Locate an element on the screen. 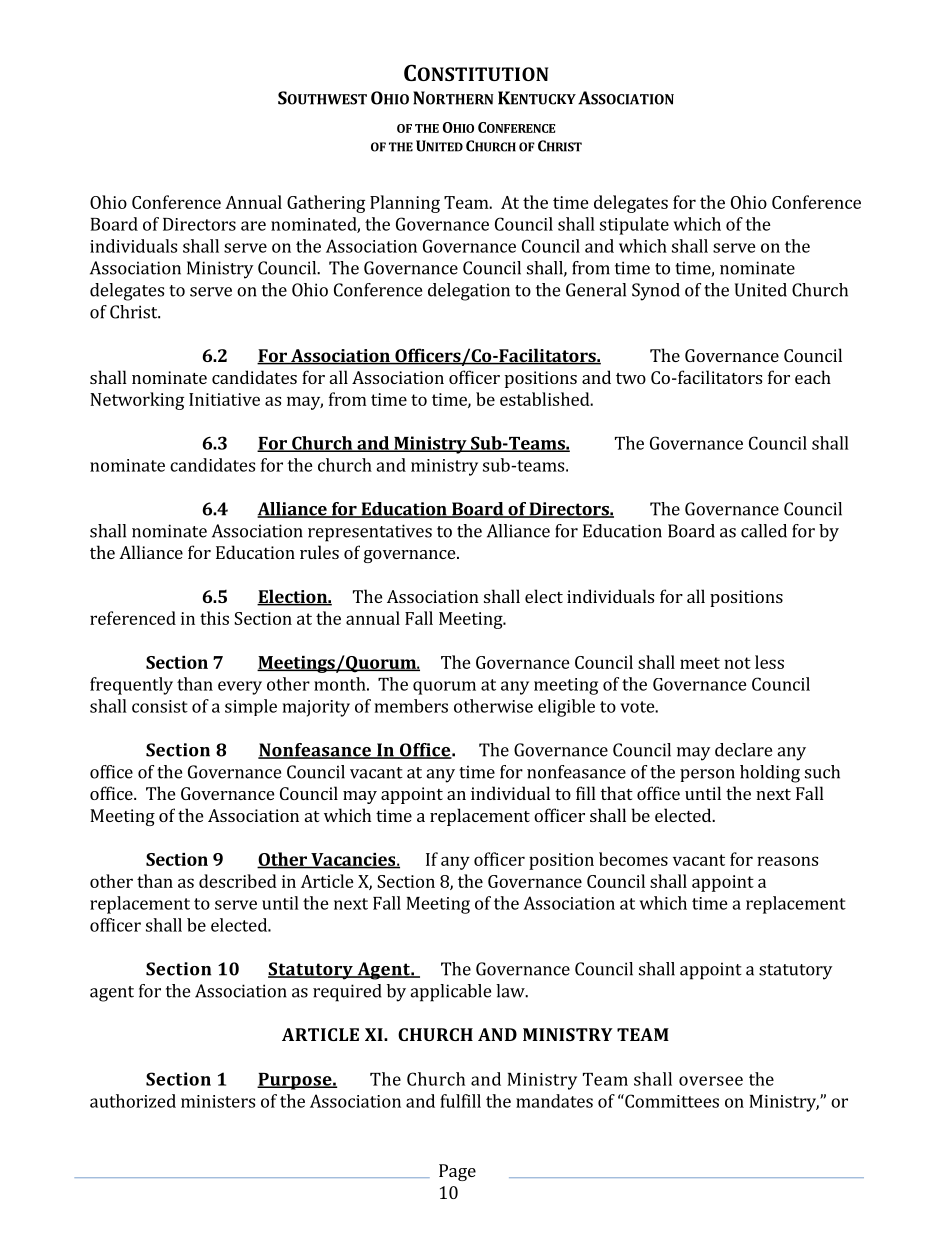 This screenshot has height=1233, width=952. members is located at coordinates (411, 706).
